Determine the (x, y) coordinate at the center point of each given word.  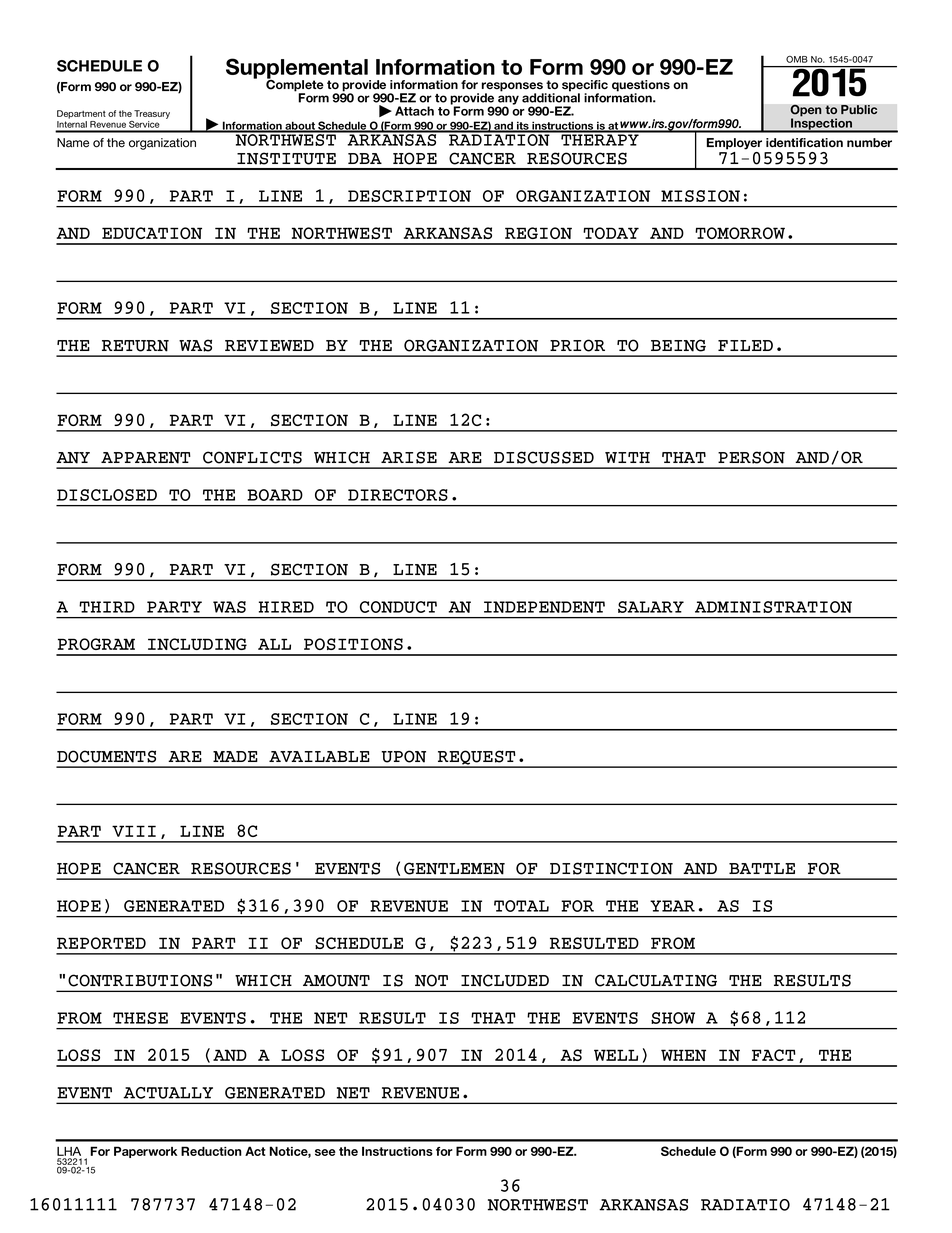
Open (806, 111)
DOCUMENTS (106, 756)
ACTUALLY (168, 1093)
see (325, 1152)
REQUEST (477, 758)
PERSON (751, 457)
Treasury (152, 114)
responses (513, 88)
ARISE (409, 457)
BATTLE (762, 868)
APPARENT (146, 458)
